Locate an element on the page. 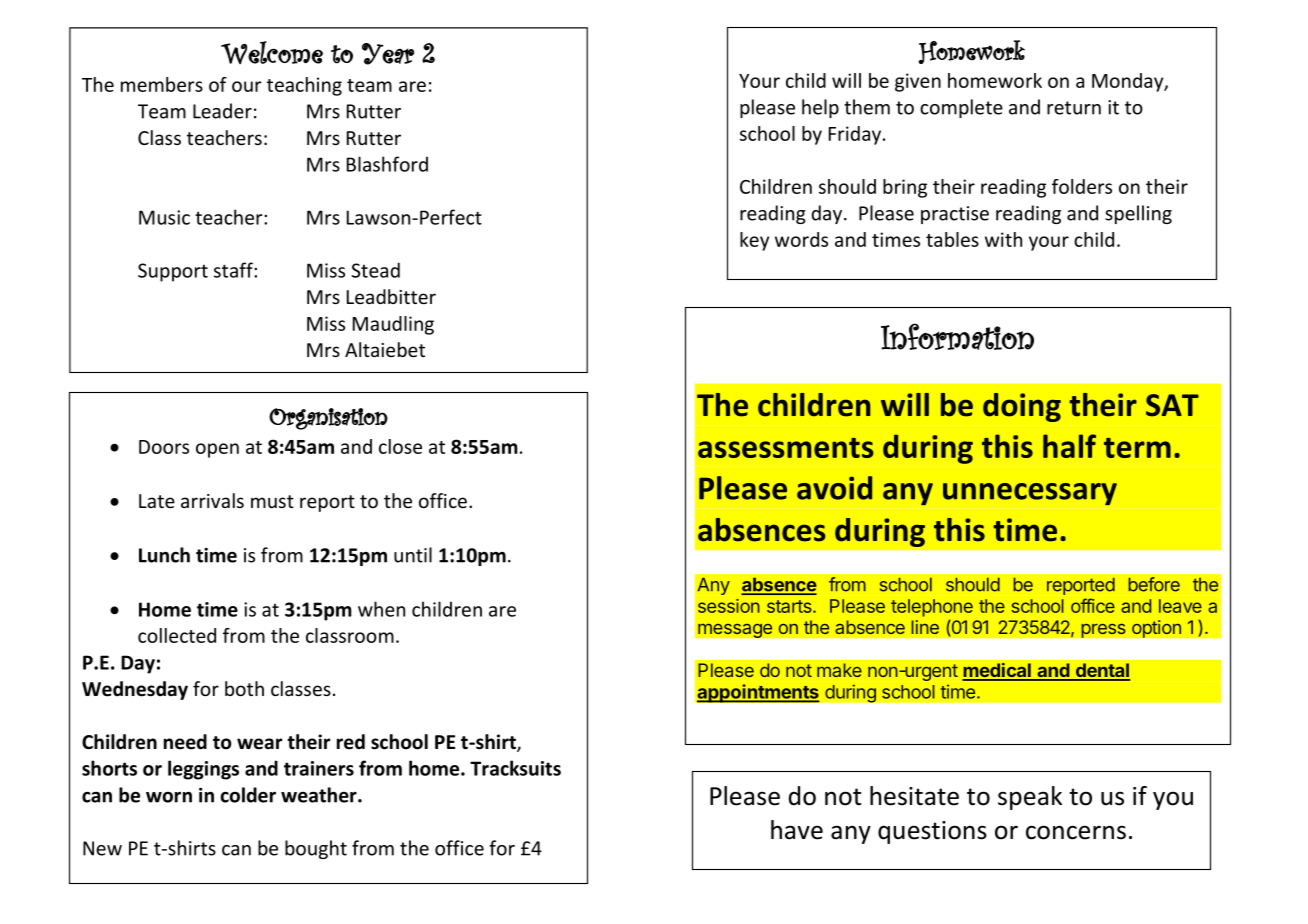 This page has width=1308, height=924. open is located at coordinates (217, 450).
